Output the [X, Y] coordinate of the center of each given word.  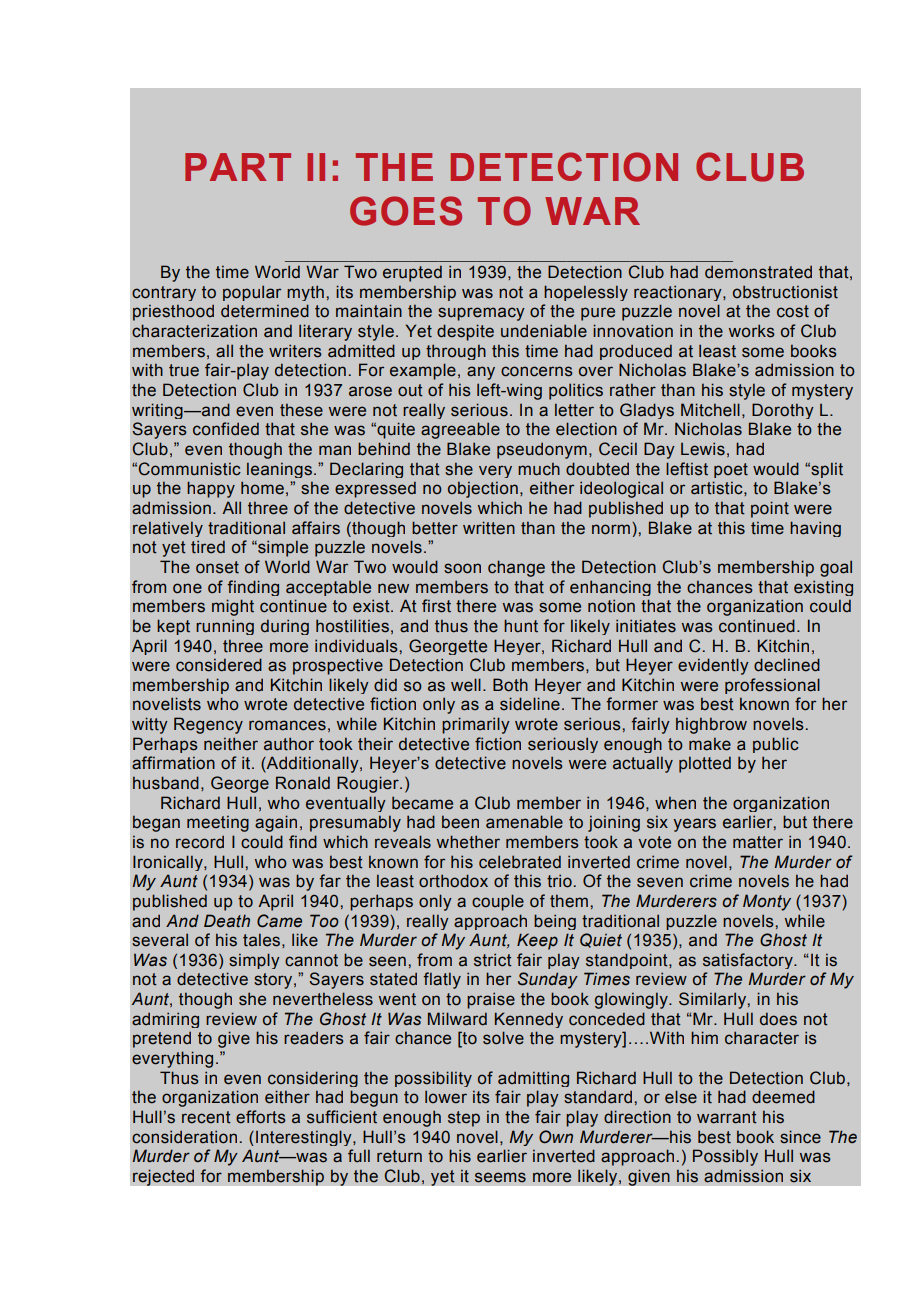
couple [498, 902]
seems [500, 1177]
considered [219, 665]
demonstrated [758, 272]
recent [206, 1117]
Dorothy [783, 411]
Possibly [725, 1157]
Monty [767, 902]
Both [510, 685]
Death [227, 921]
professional [772, 686]
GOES [406, 211]
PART [238, 167]
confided [226, 429]
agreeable [460, 430]
